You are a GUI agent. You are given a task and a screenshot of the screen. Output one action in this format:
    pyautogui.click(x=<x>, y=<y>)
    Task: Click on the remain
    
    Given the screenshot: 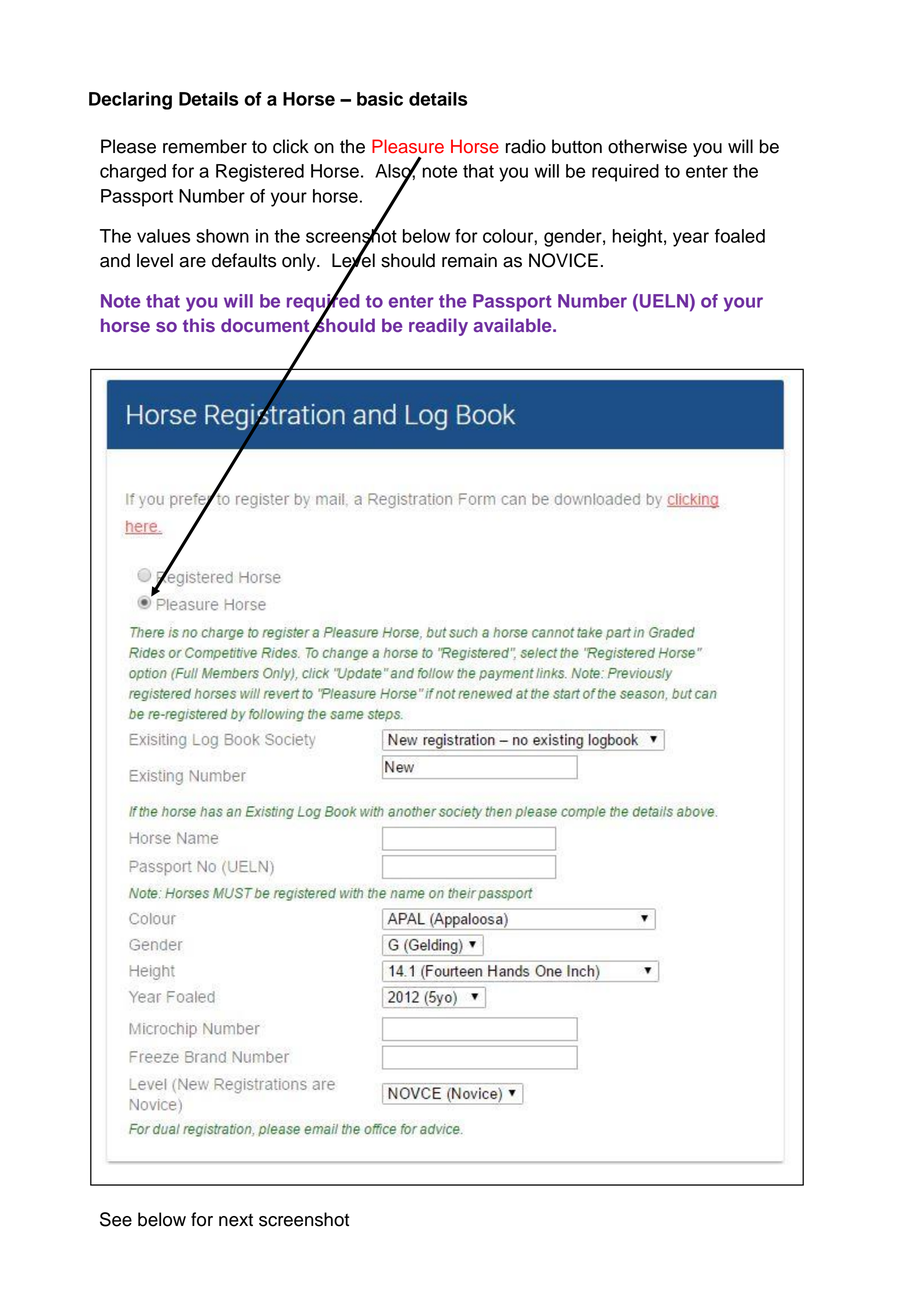 What is the action you would take?
    pyautogui.click(x=469, y=260)
